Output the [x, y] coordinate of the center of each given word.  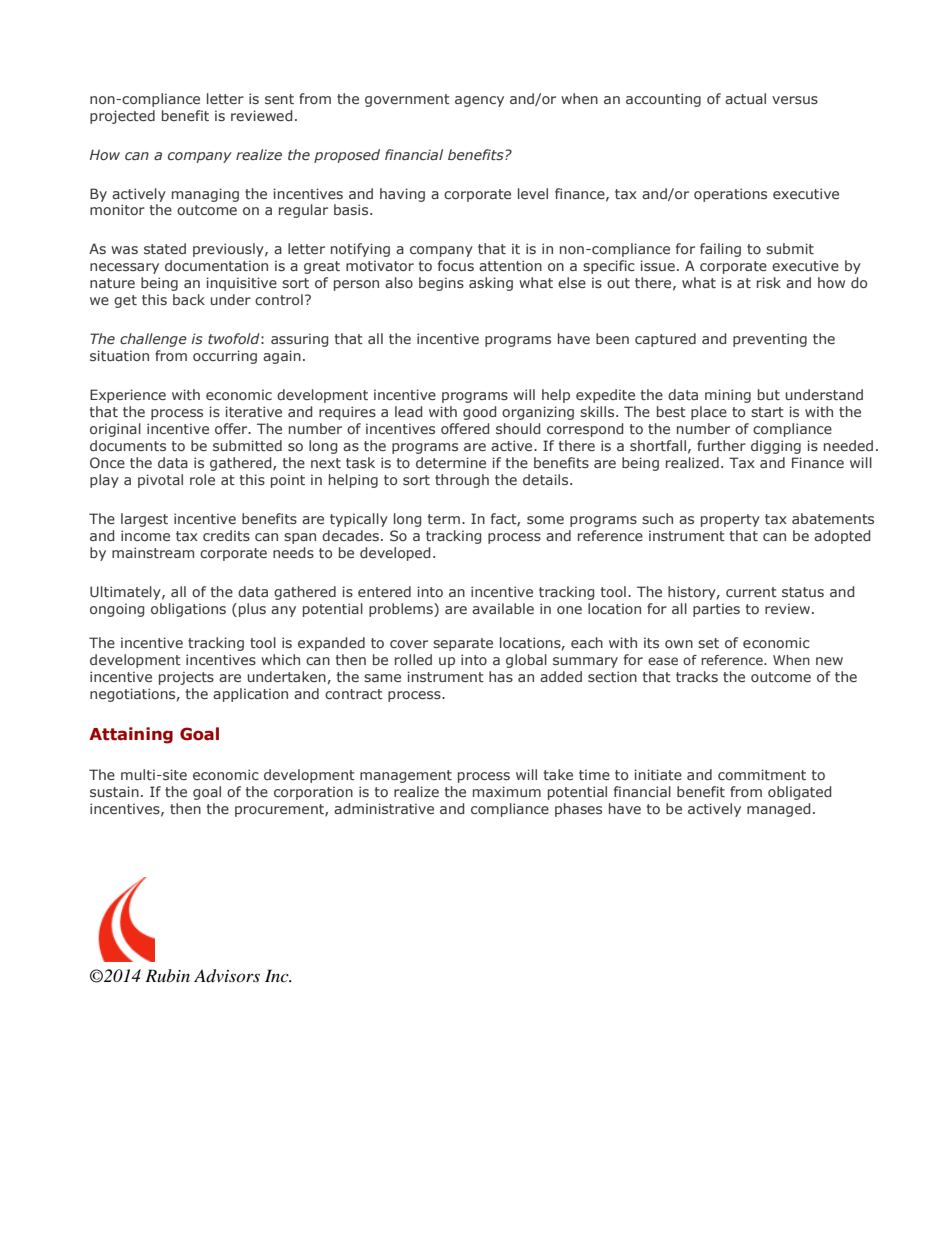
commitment [762, 774]
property [730, 520]
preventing [770, 340]
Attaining [131, 735]
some [545, 520]
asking [491, 284]
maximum [507, 791]
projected [122, 117]
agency [479, 101]
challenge [153, 340]
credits [226, 535]
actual [745, 98]
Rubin [167, 975]
